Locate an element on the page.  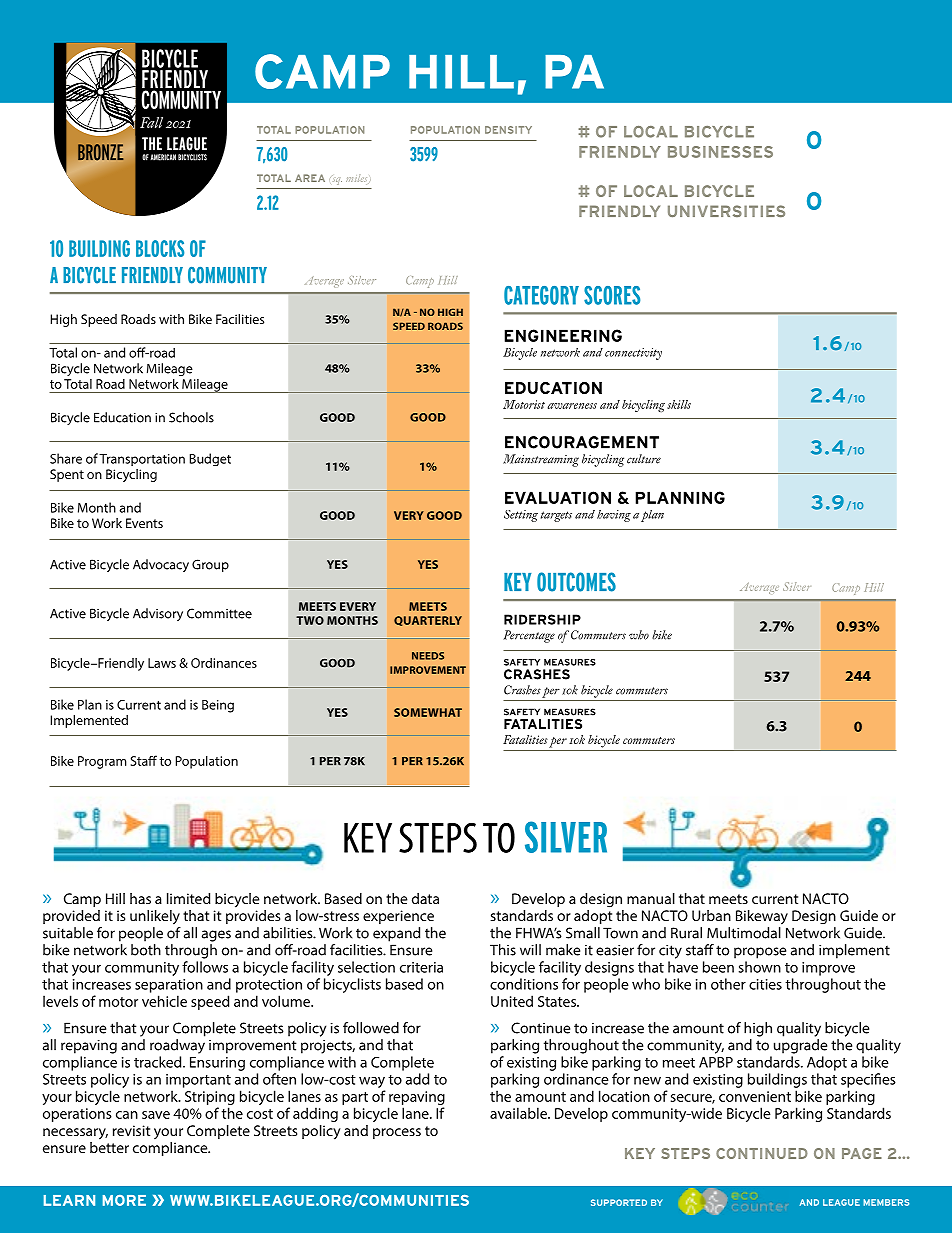
Setting is located at coordinates (521, 516).
